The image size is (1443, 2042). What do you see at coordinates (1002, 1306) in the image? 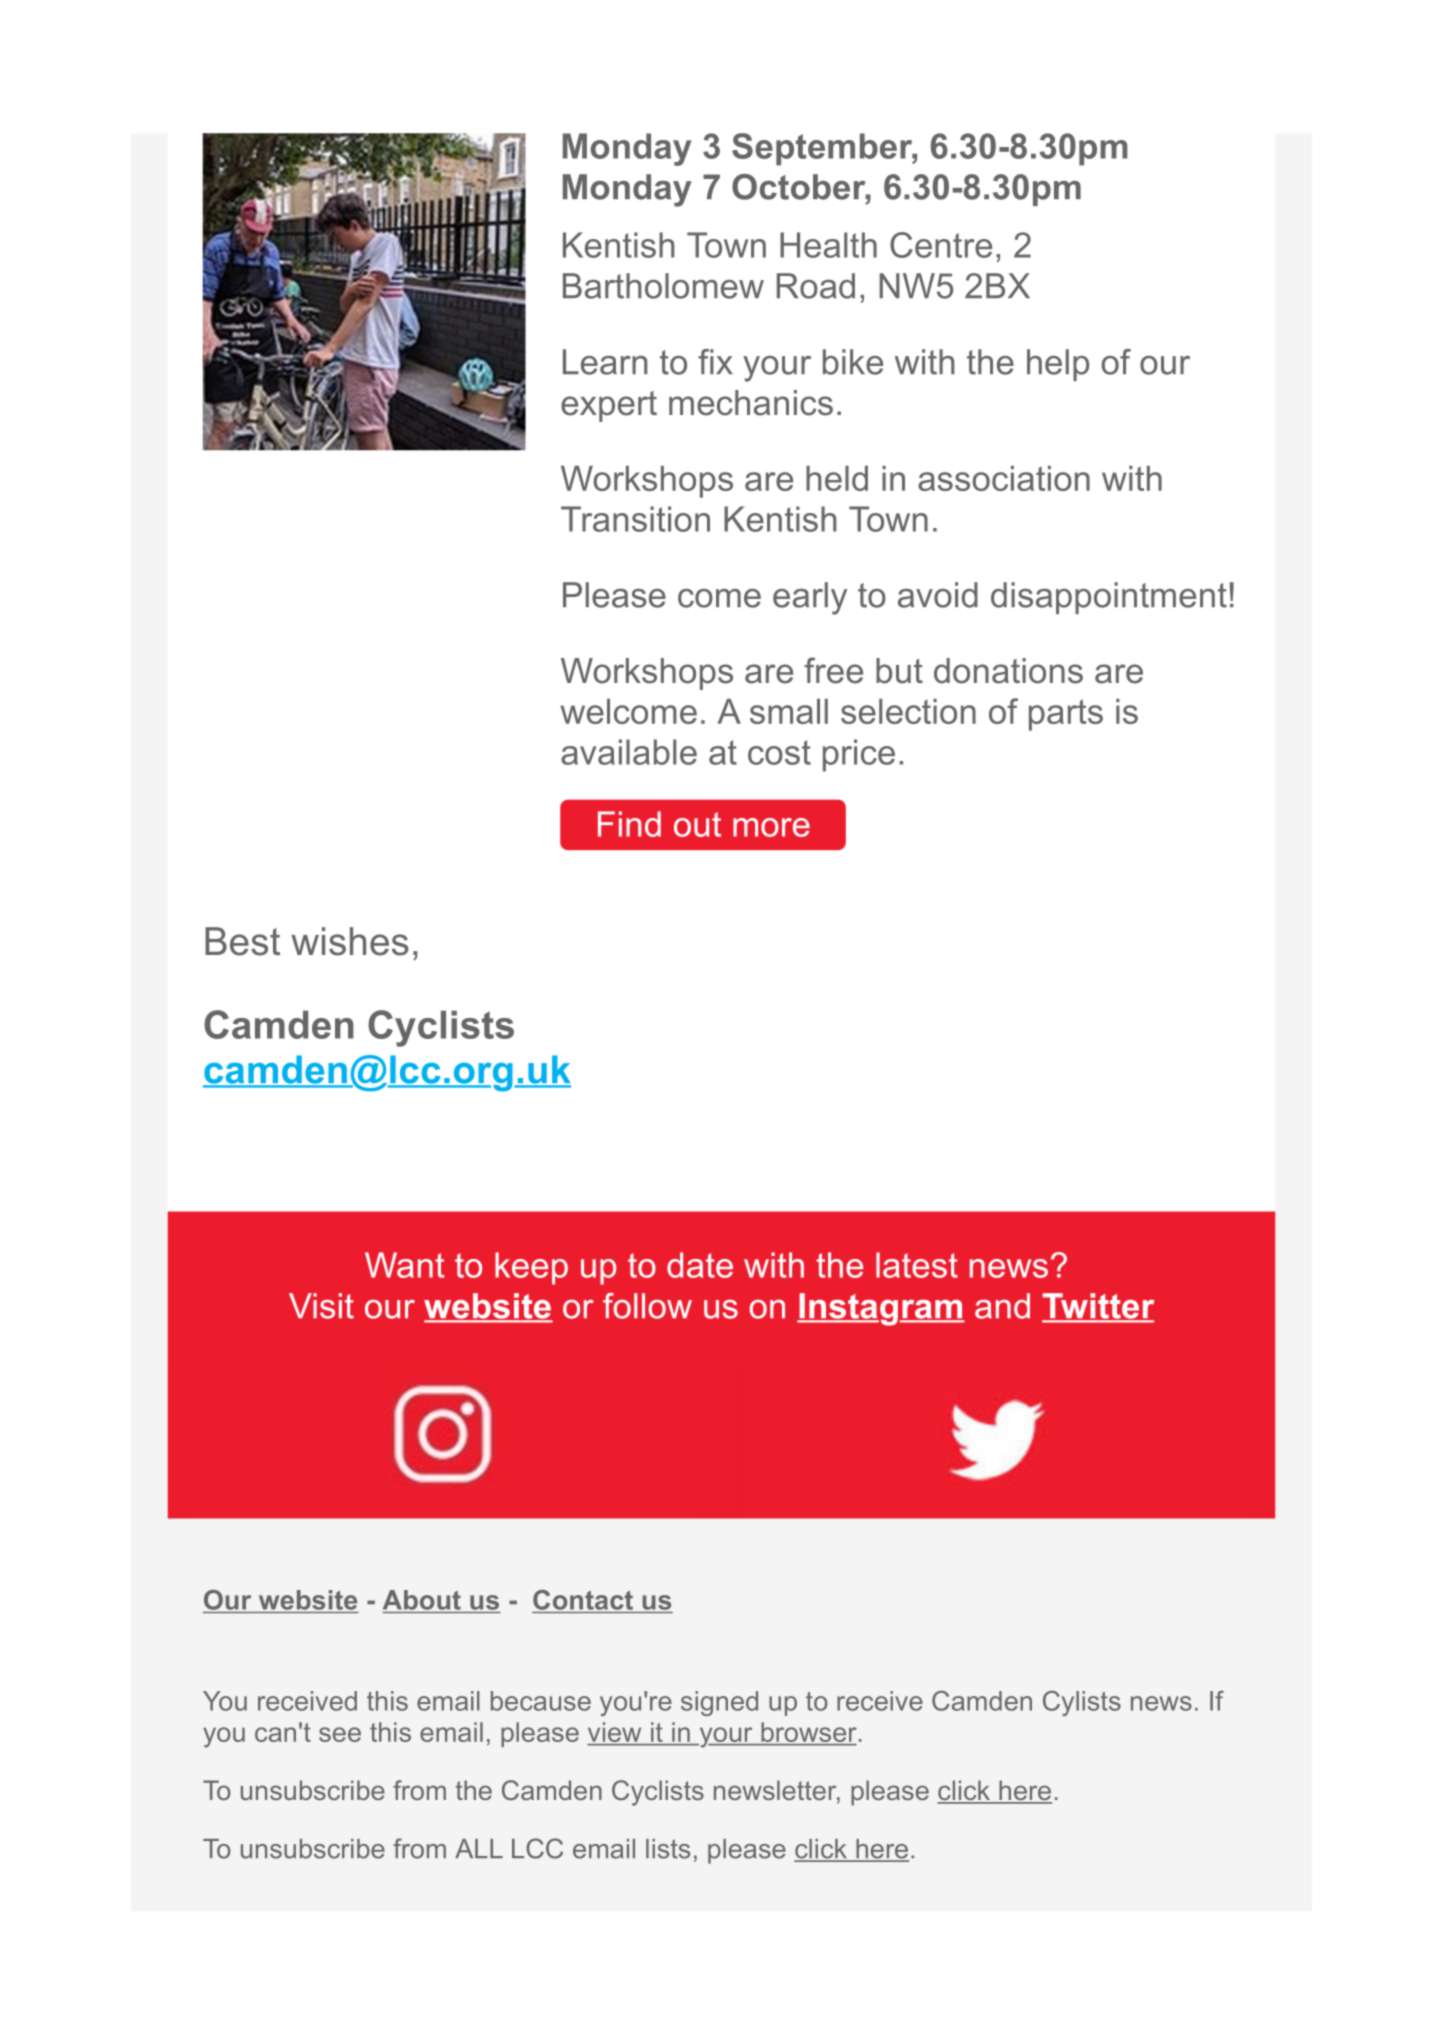
I see `and` at bounding box center [1002, 1306].
